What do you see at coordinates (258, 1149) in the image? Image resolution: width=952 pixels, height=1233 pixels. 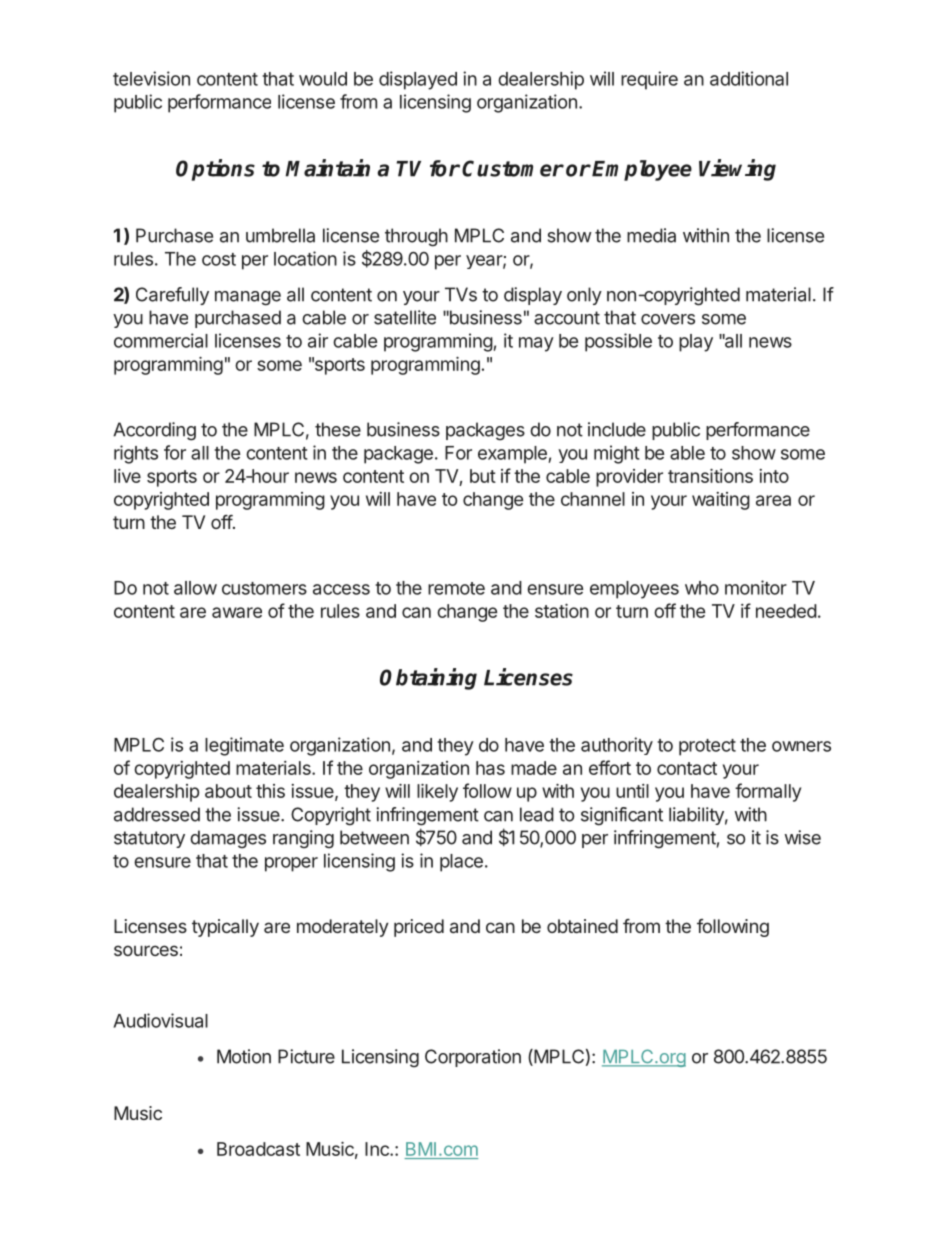 I see `Broadcast` at bounding box center [258, 1149].
